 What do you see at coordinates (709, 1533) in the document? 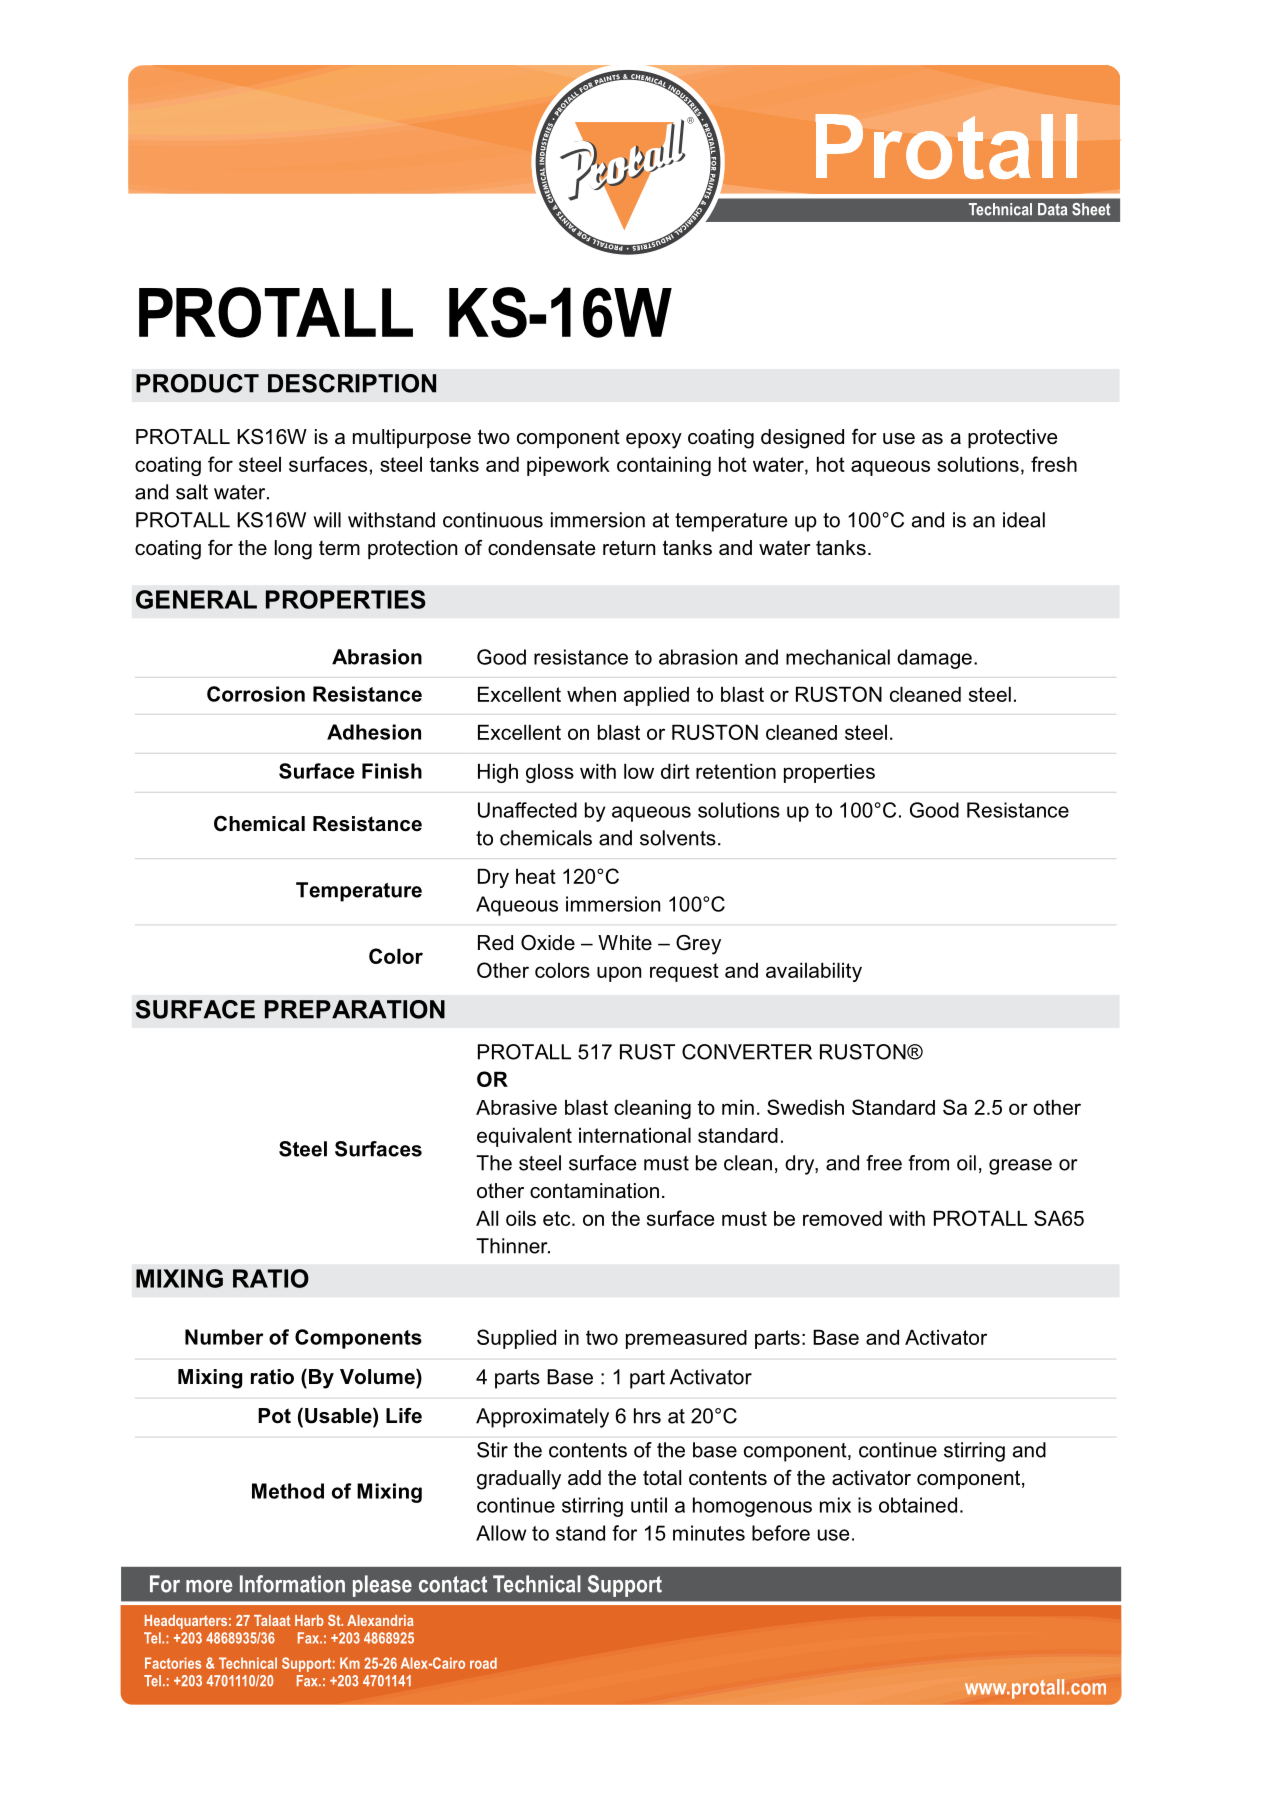
I see `minutes` at bounding box center [709, 1533].
